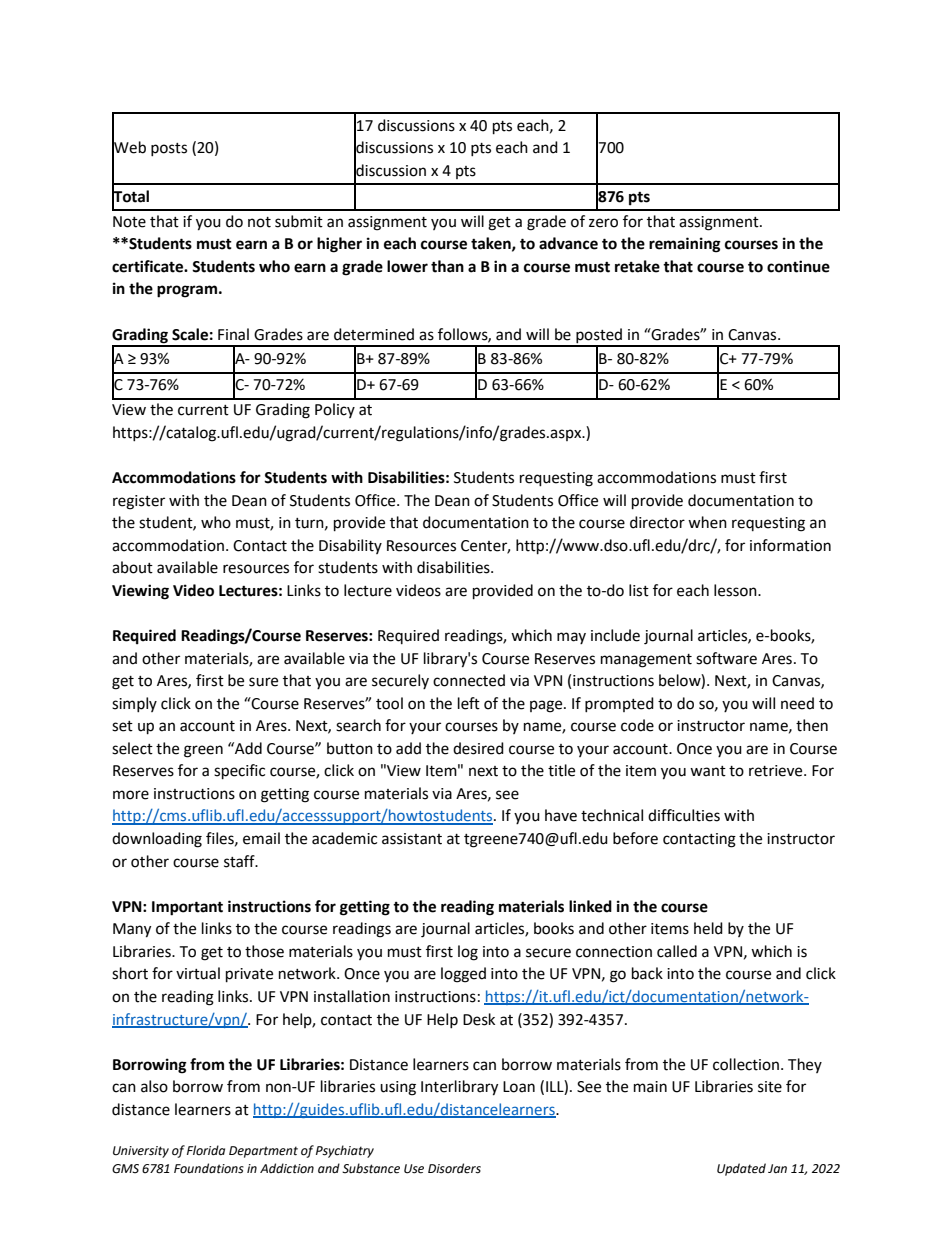  I want to click on continue, so click(798, 266).
